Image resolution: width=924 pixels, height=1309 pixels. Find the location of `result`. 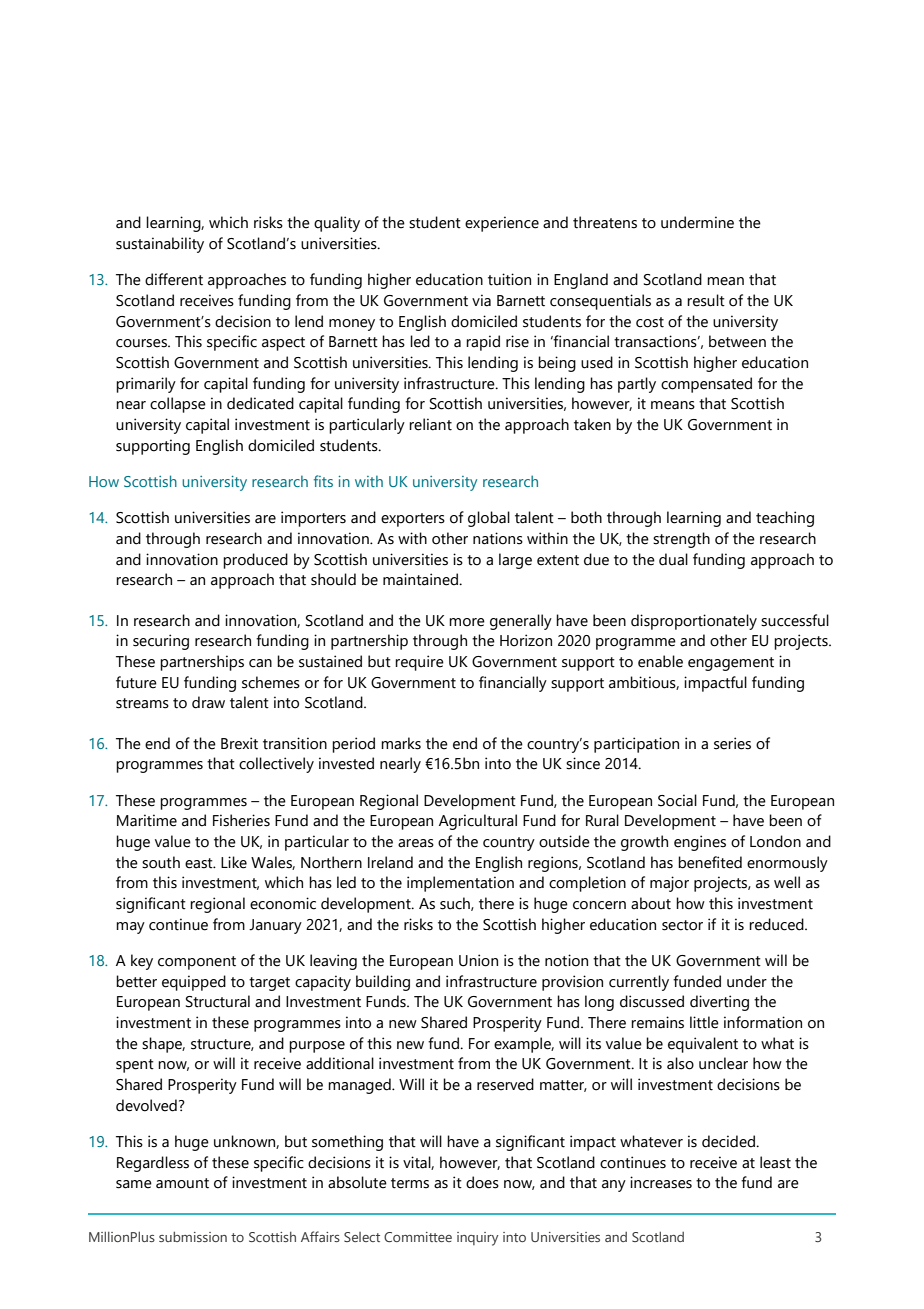

result is located at coordinates (706, 300).
